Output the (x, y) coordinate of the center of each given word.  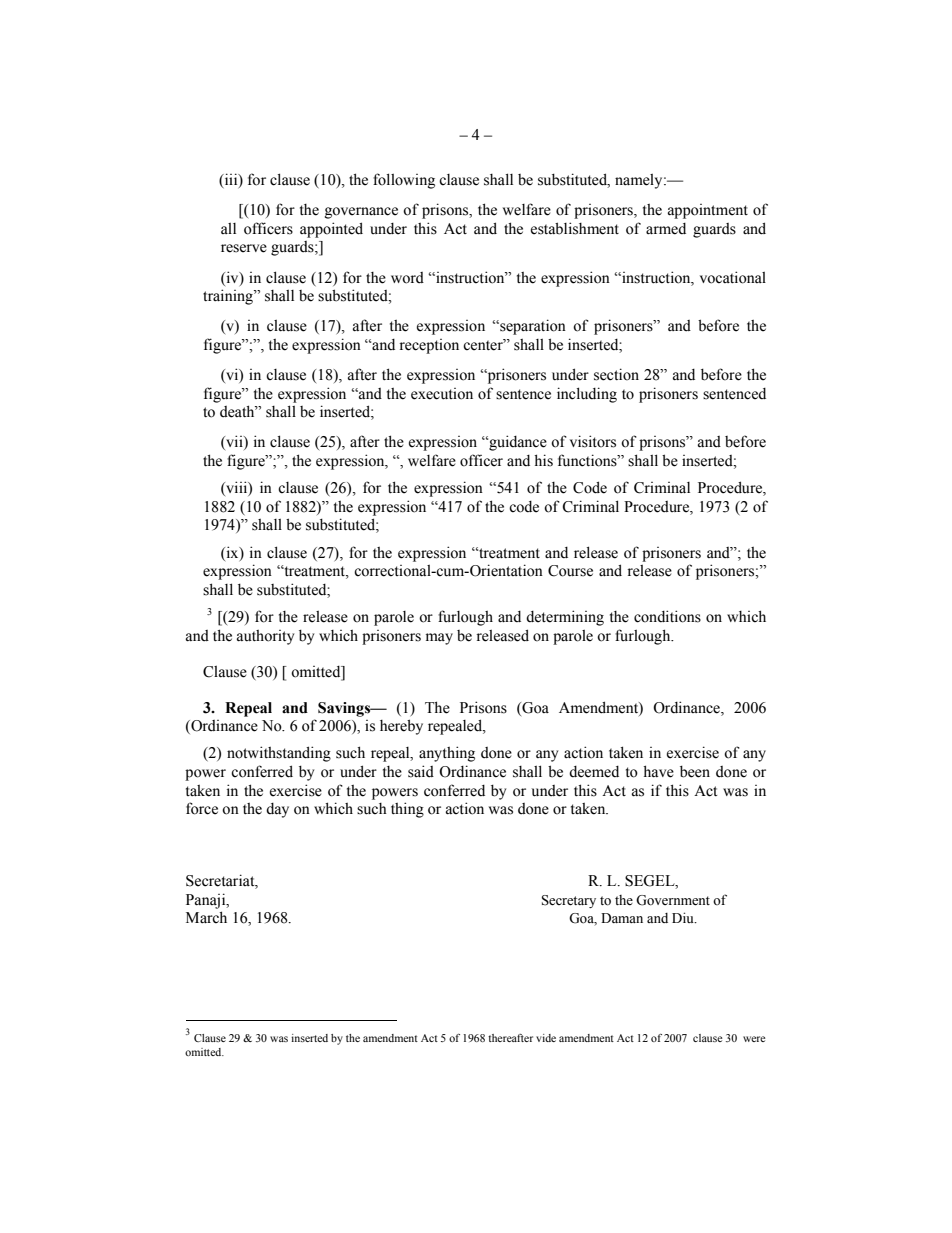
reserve (244, 248)
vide (546, 1038)
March (206, 917)
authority (265, 637)
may (439, 639)
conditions (667, 616)
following (404, 181)
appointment (708, 211)
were (754, 1039)
